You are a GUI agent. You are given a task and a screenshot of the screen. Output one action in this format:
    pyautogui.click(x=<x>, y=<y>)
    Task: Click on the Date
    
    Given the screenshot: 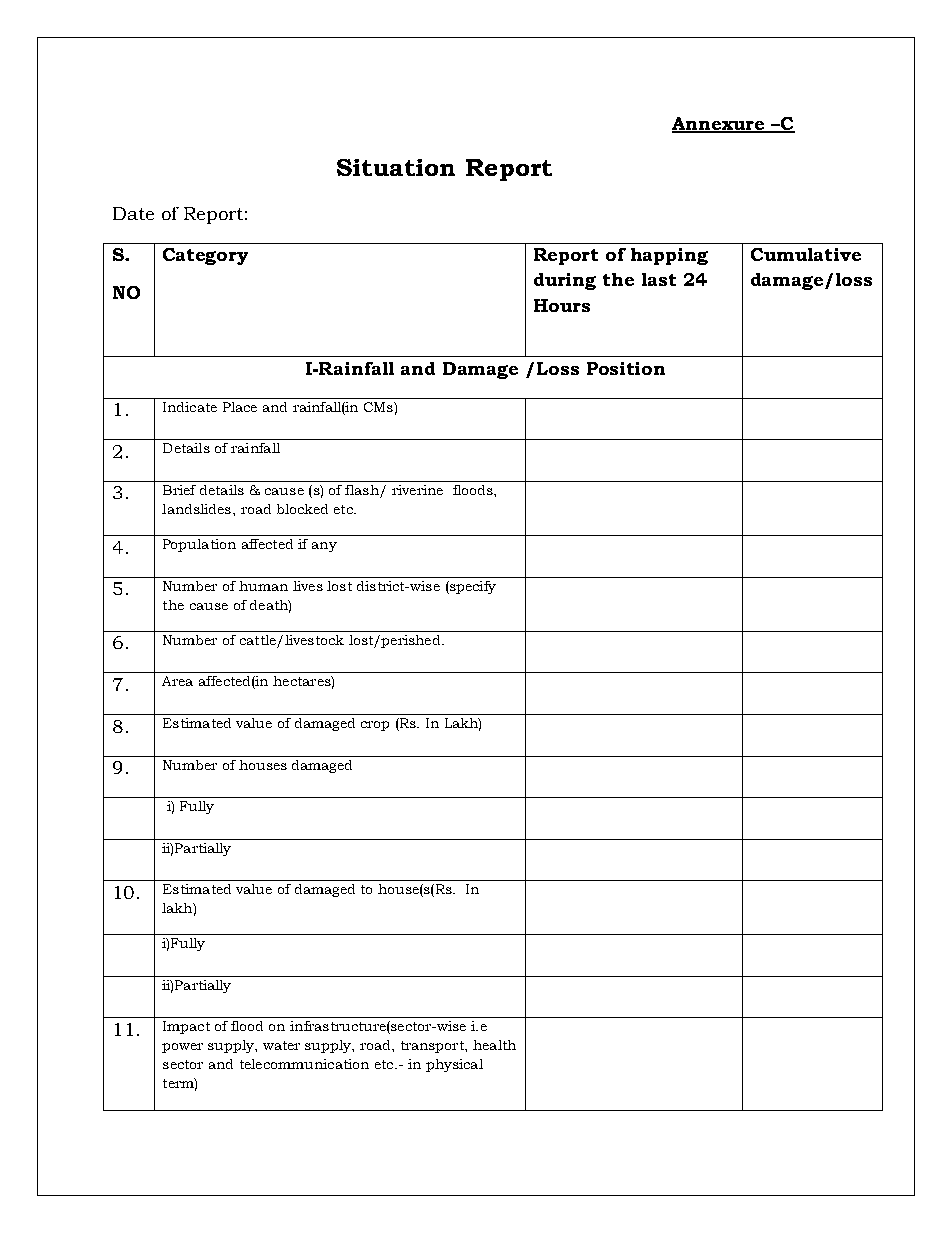 What is the action you would take?
    pyautogui.click(x=133, y=213)
